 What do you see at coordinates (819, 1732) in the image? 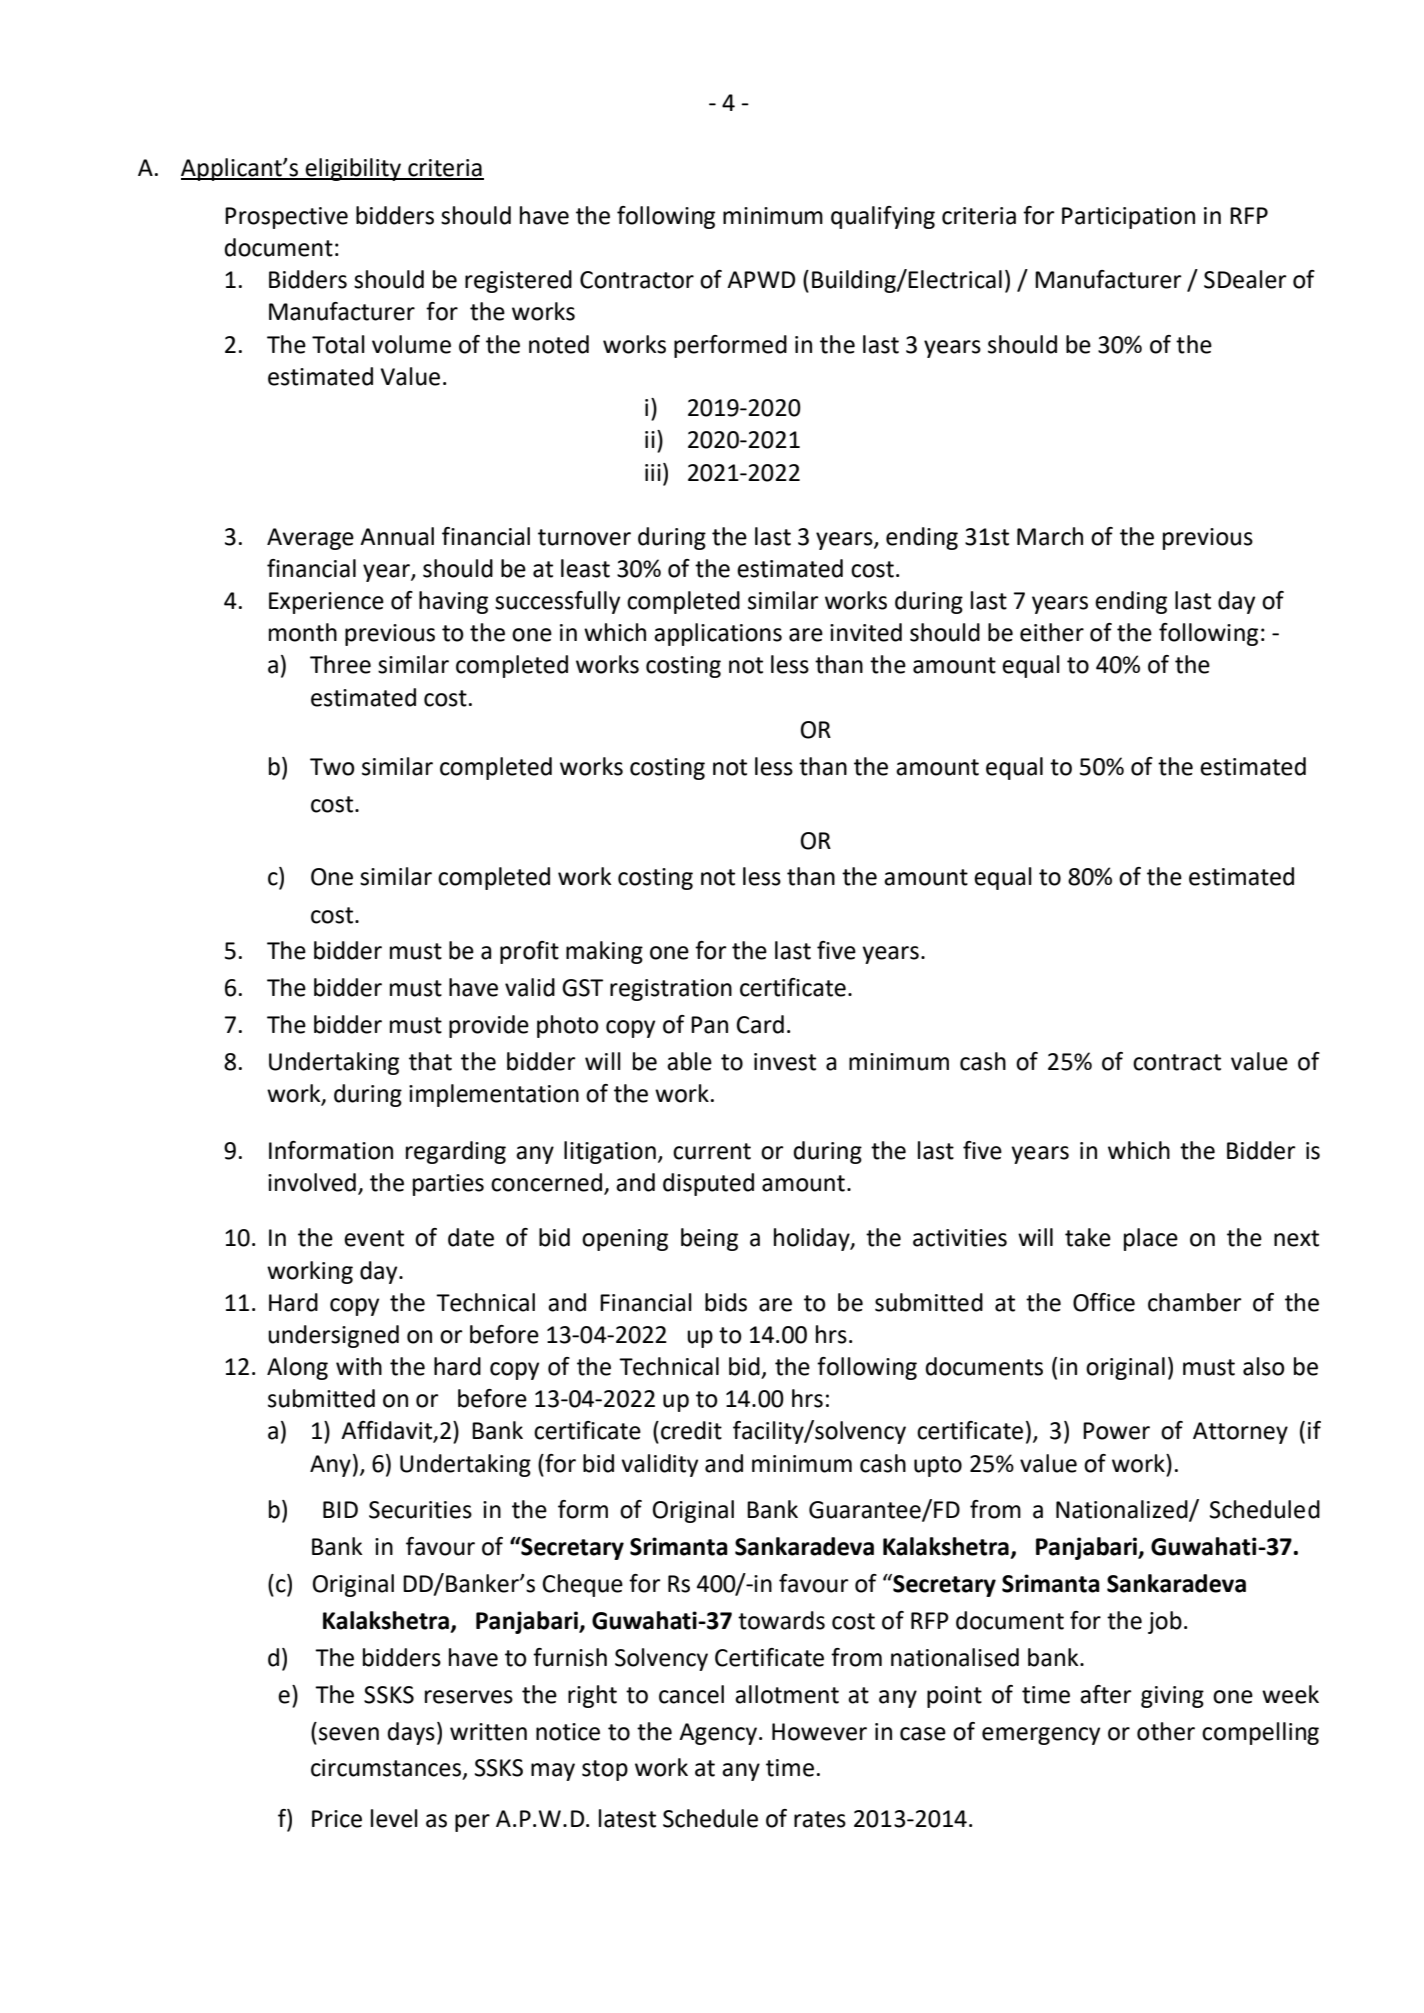
I see `However` at bounding box center [819, 1732].
